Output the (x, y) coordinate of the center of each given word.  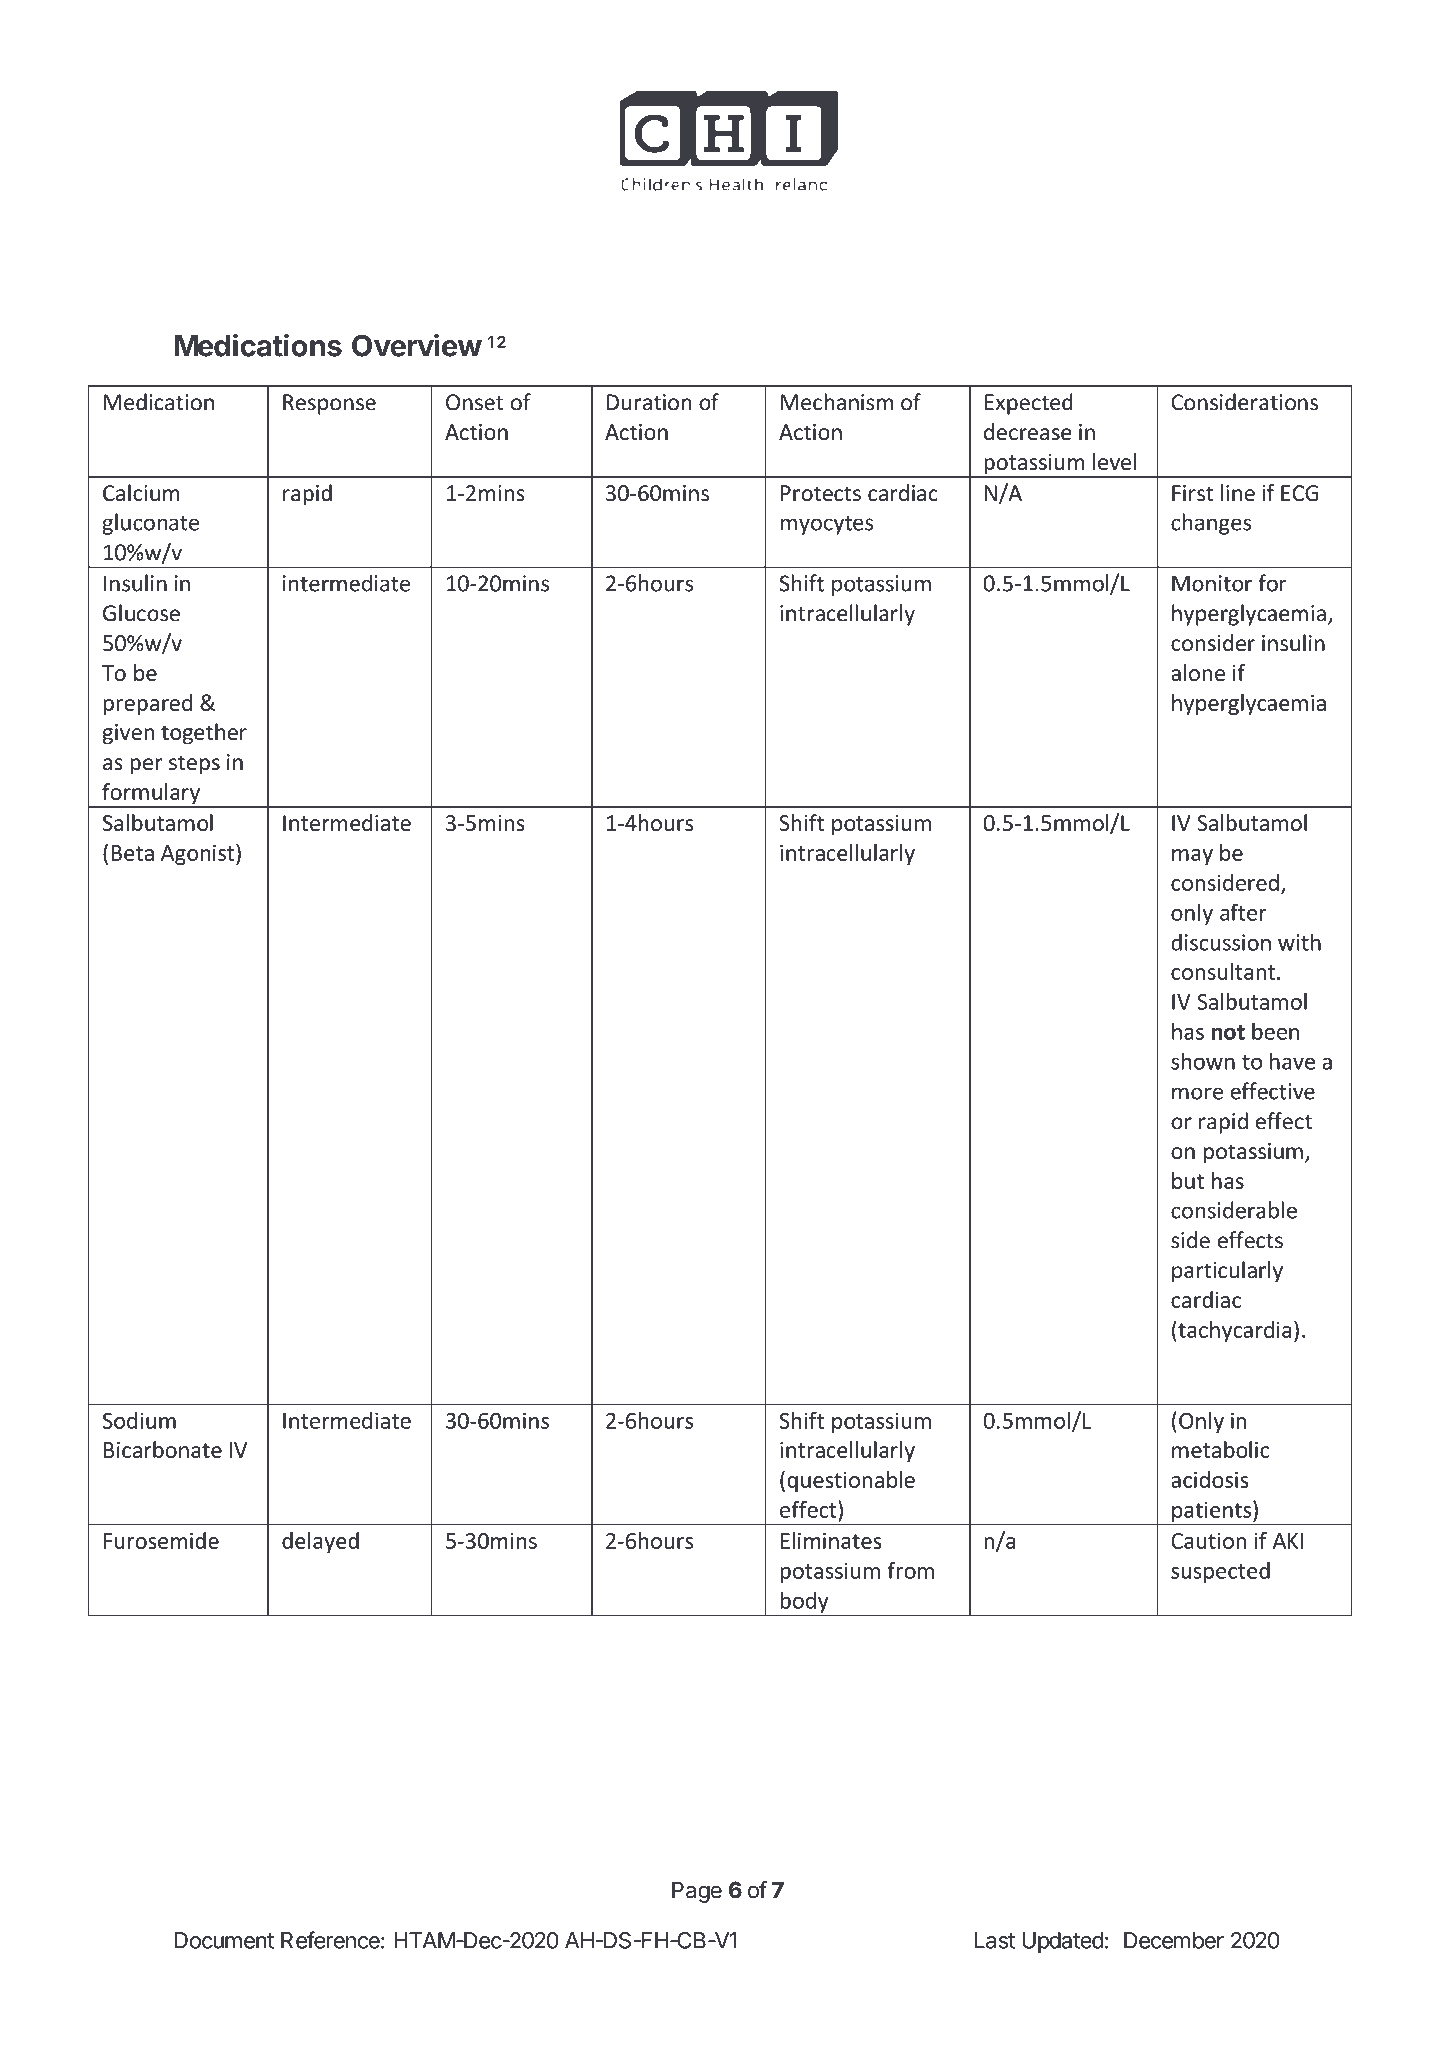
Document (224, 1940)
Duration (649, 402)
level (1114, 461)
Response (329, 404)
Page (697, 1892)
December (1174, 1940)
